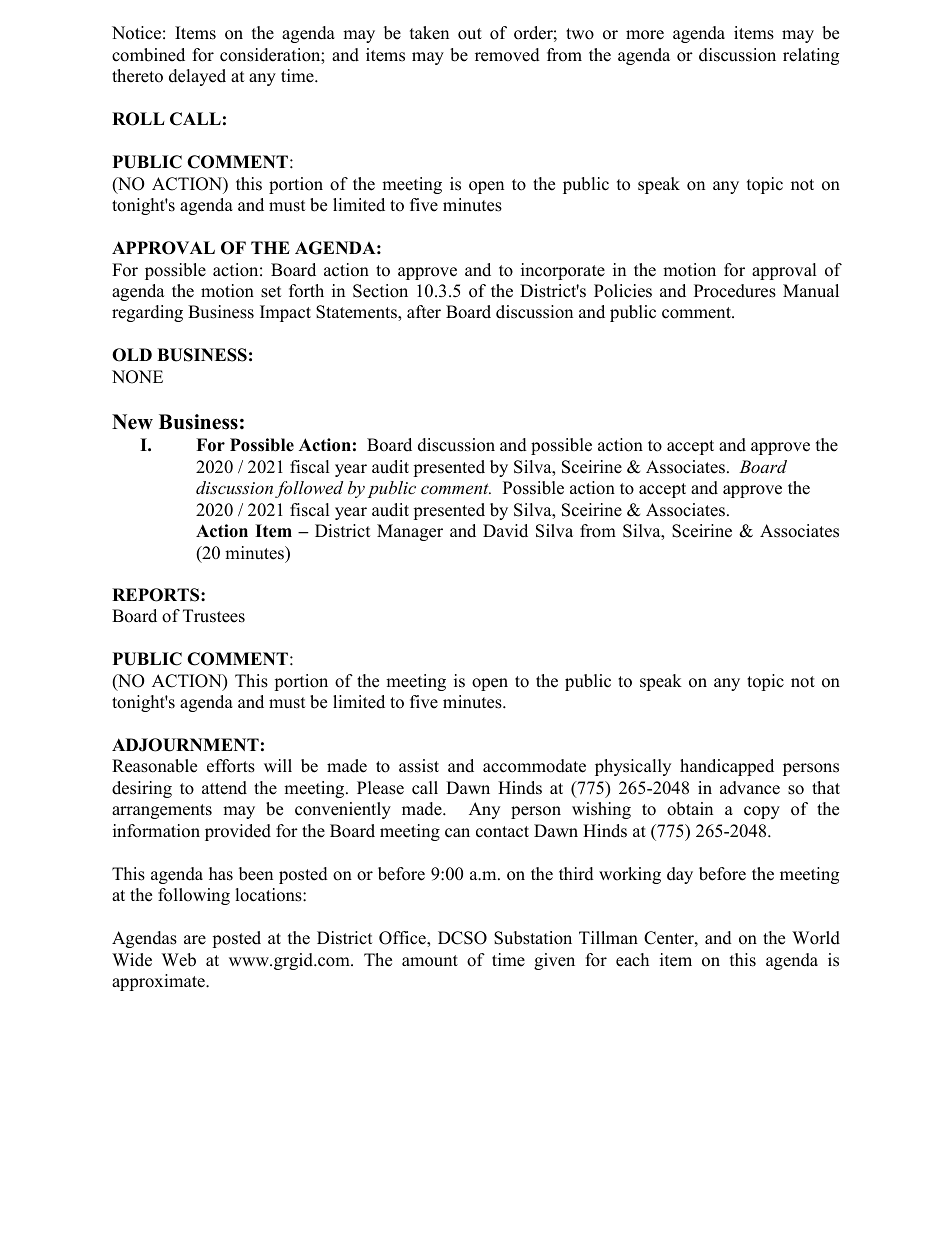  I want to click on accommodate, so click(534, 766).
